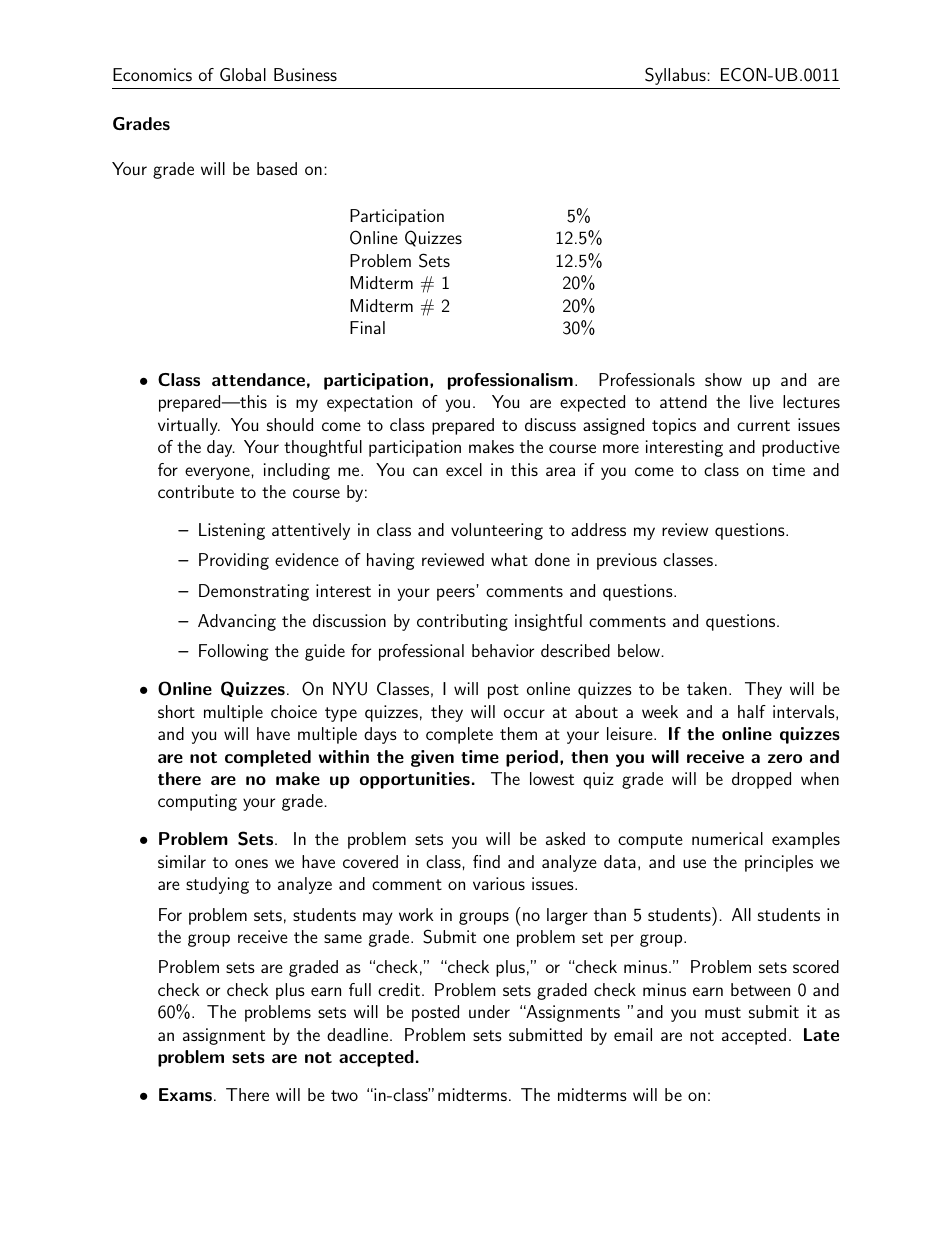 The image size is (952, 1233). Describe the element at coordinates (723, 379) in the document. I see `show` at that location.
